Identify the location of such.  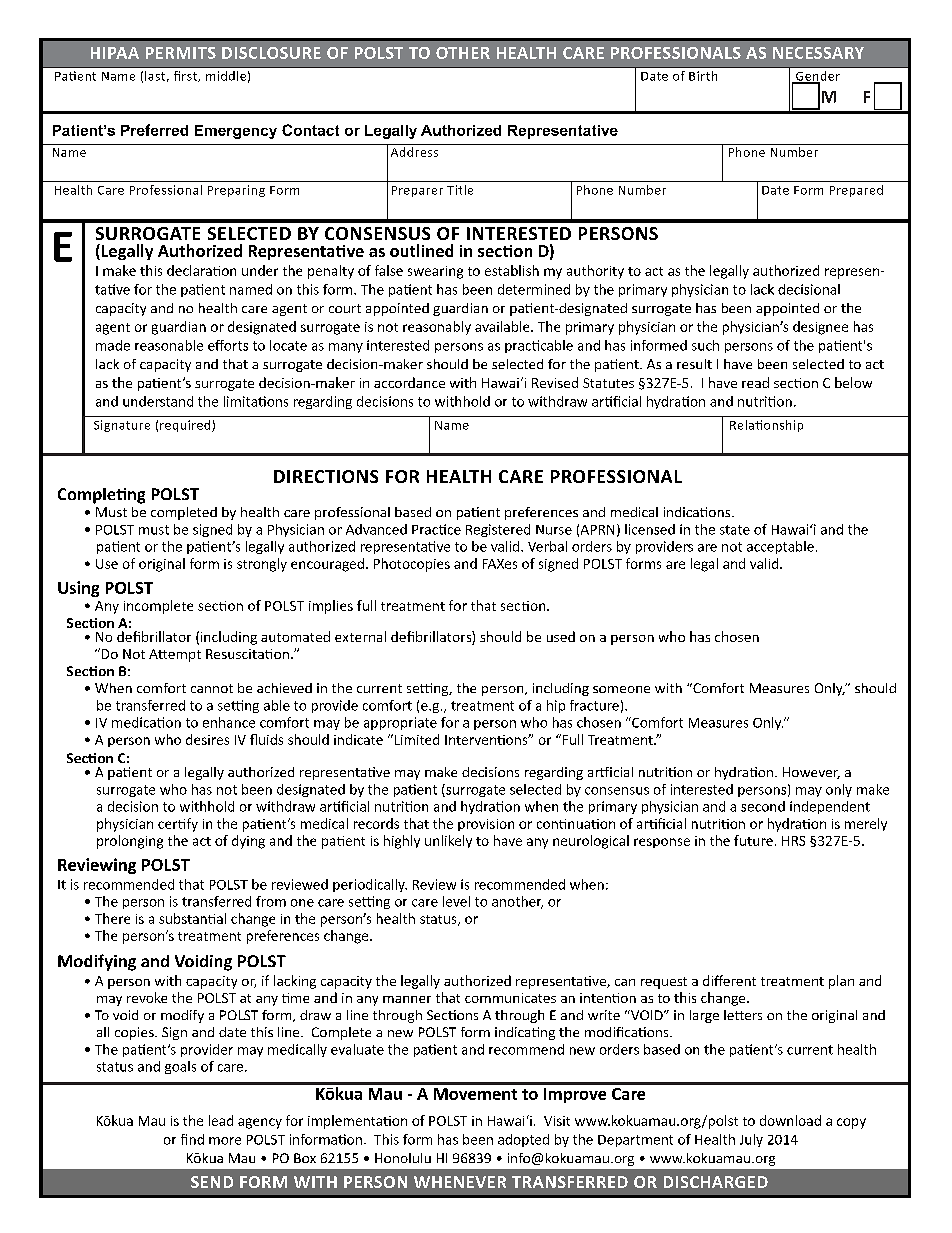
(705, 345).
